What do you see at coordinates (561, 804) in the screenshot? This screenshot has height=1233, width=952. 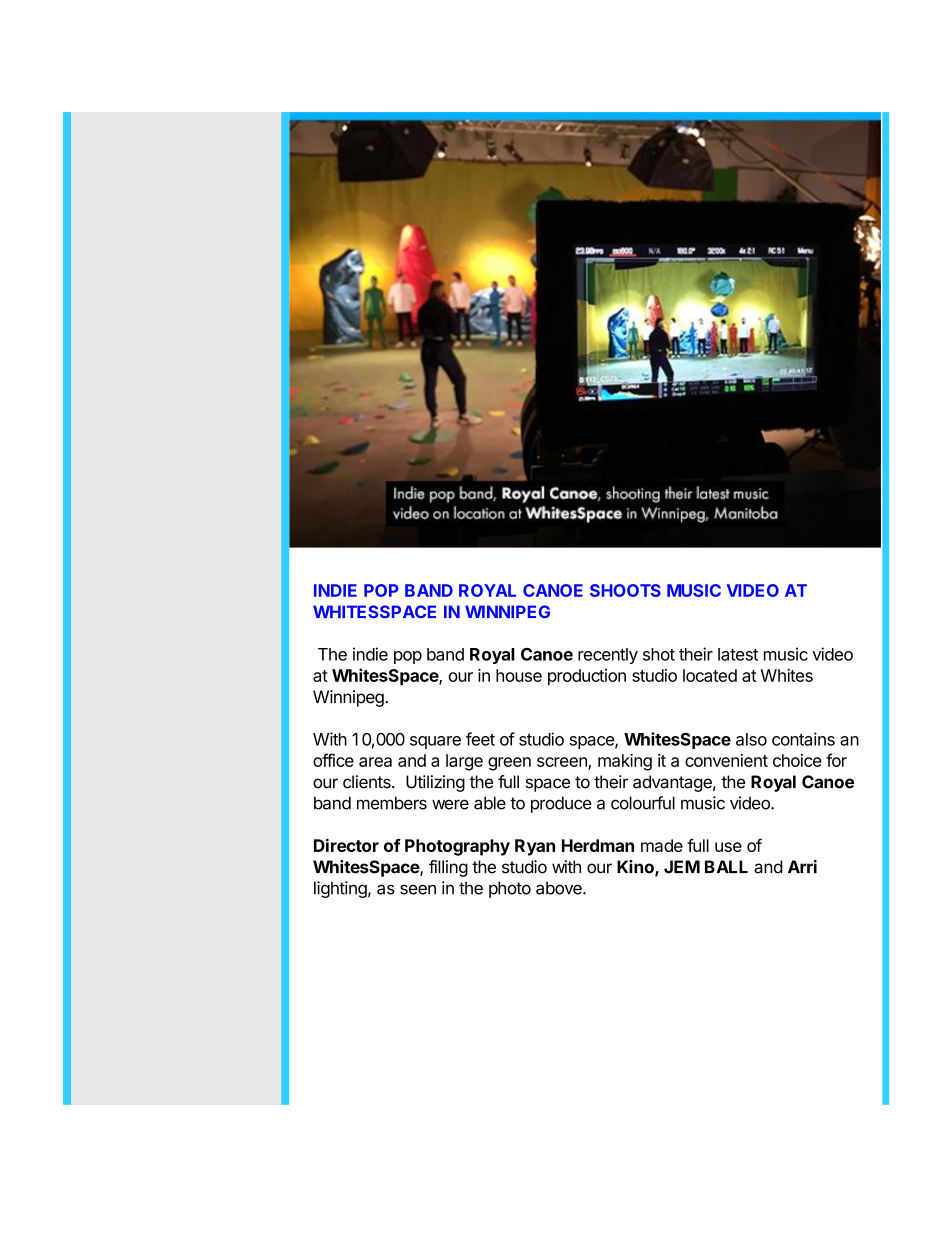 I see `produce` at bounding box center [561, 804].
